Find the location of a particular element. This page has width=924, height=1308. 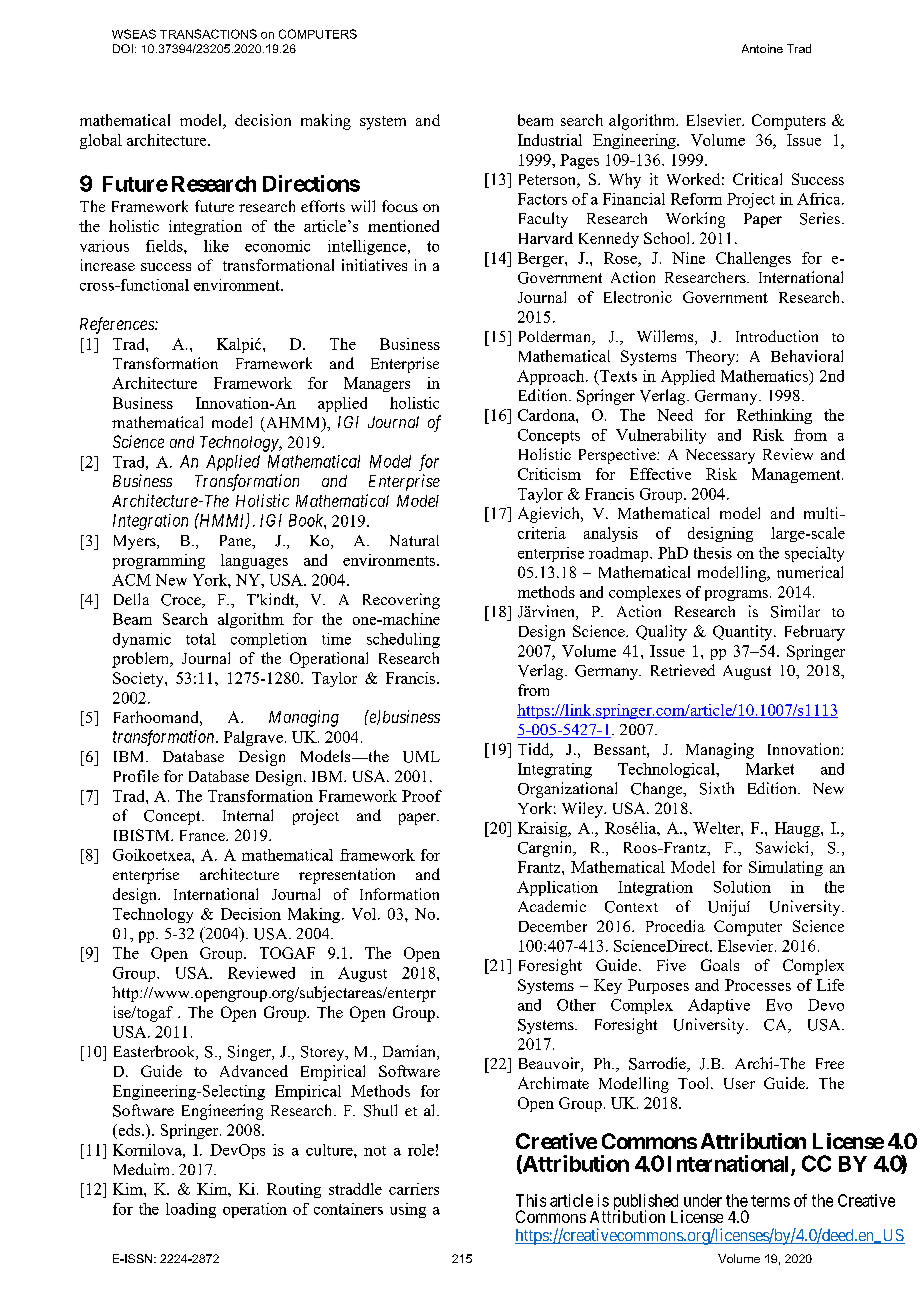

DOI is located at coordinates (123, 48).
